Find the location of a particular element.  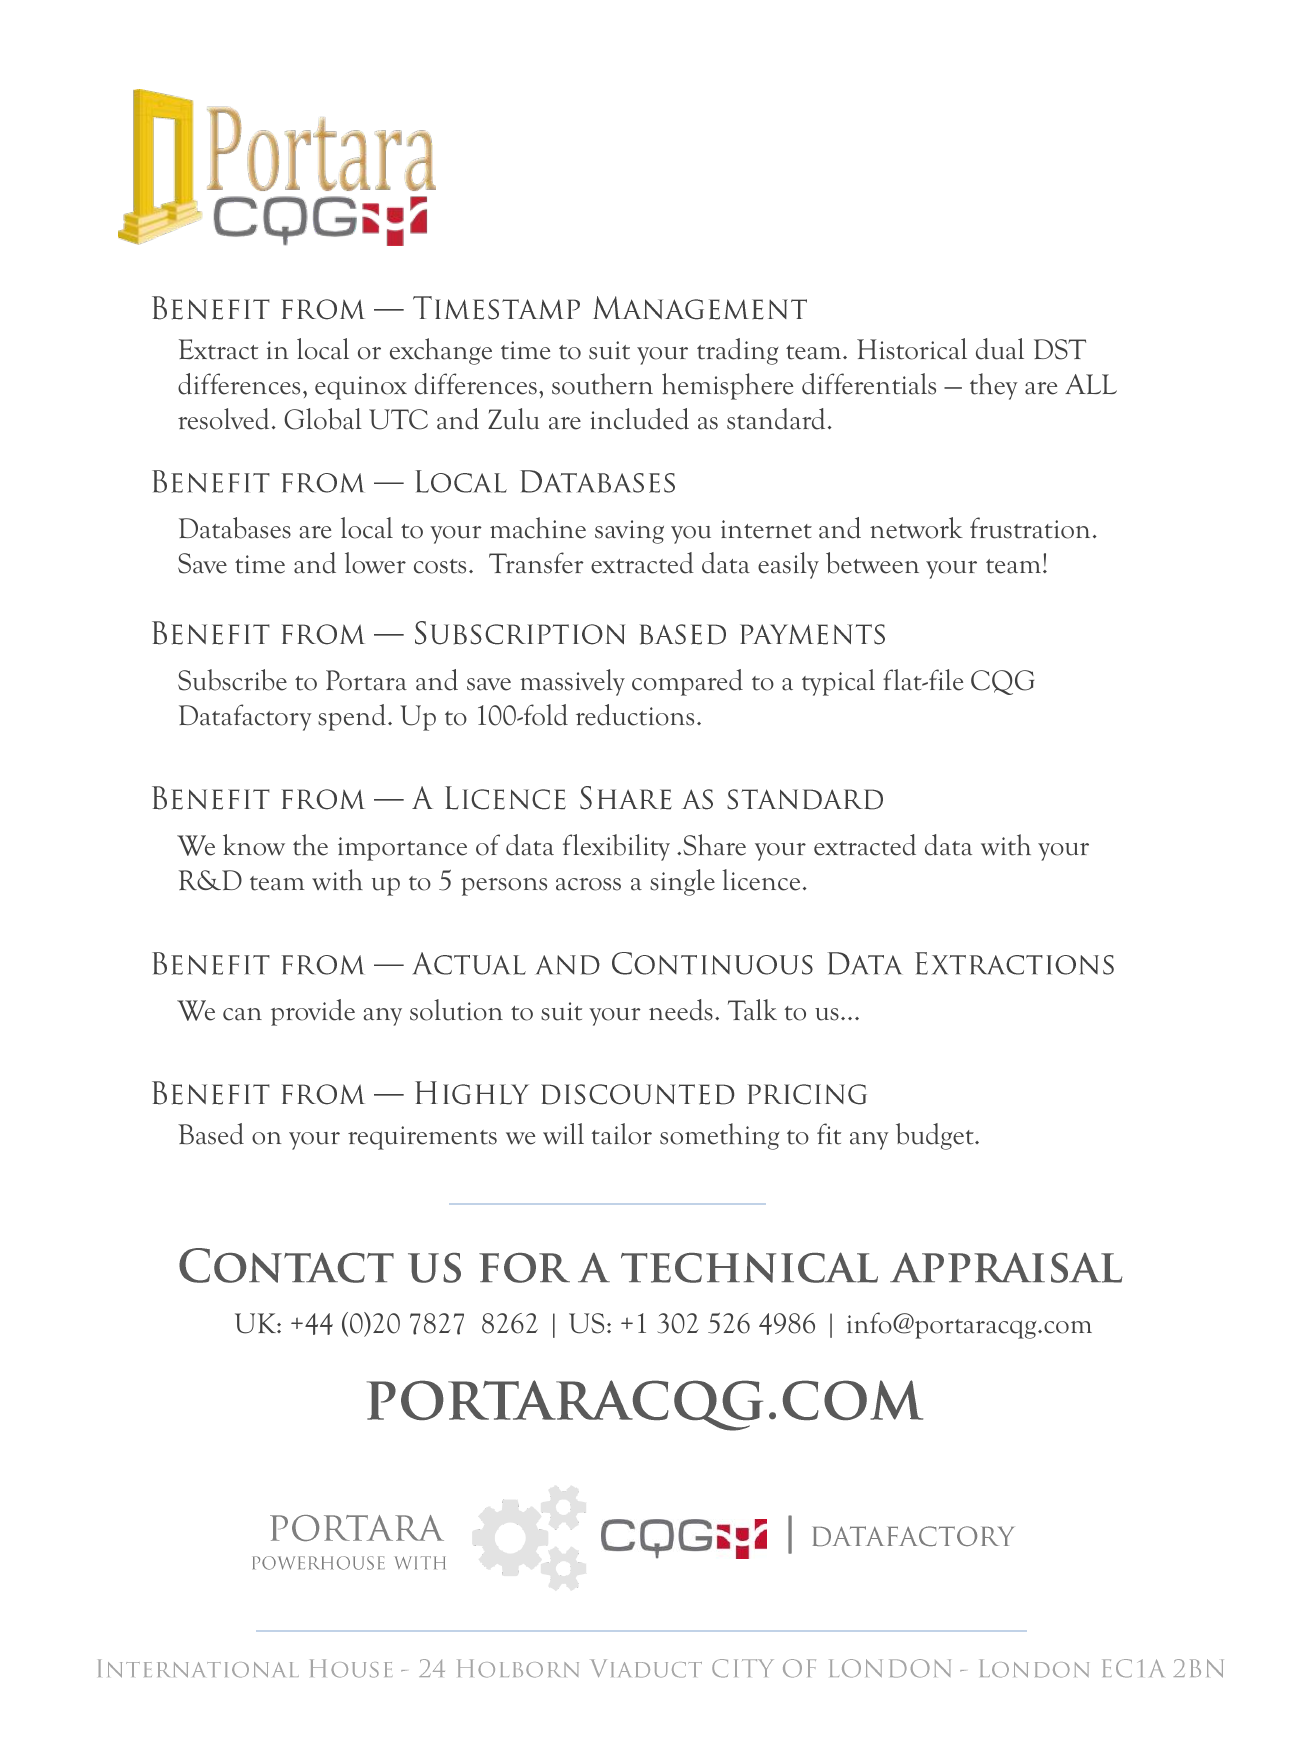

lower is located at coordinates (375, 563).
